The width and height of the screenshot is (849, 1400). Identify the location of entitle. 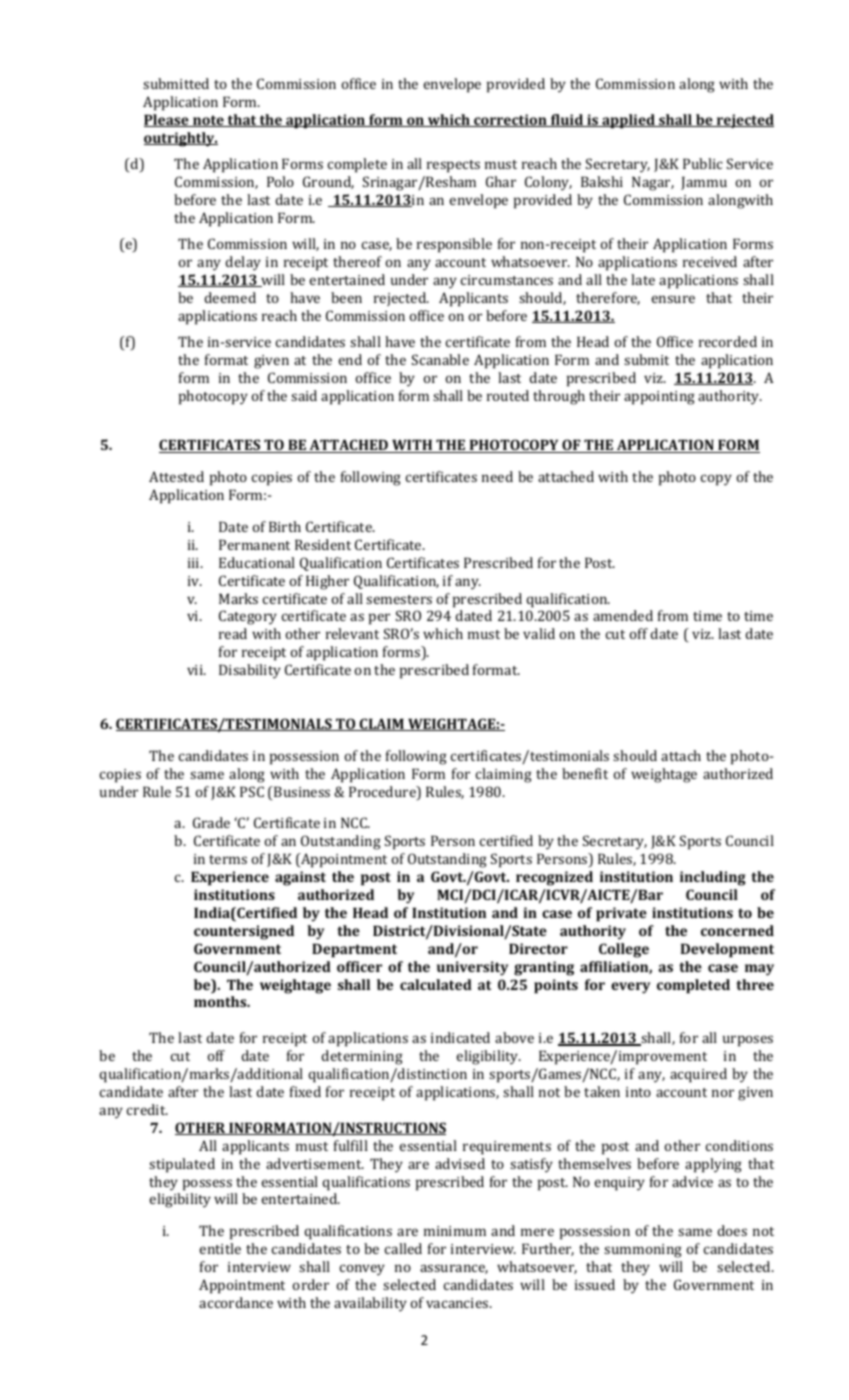
(220, 1248).
